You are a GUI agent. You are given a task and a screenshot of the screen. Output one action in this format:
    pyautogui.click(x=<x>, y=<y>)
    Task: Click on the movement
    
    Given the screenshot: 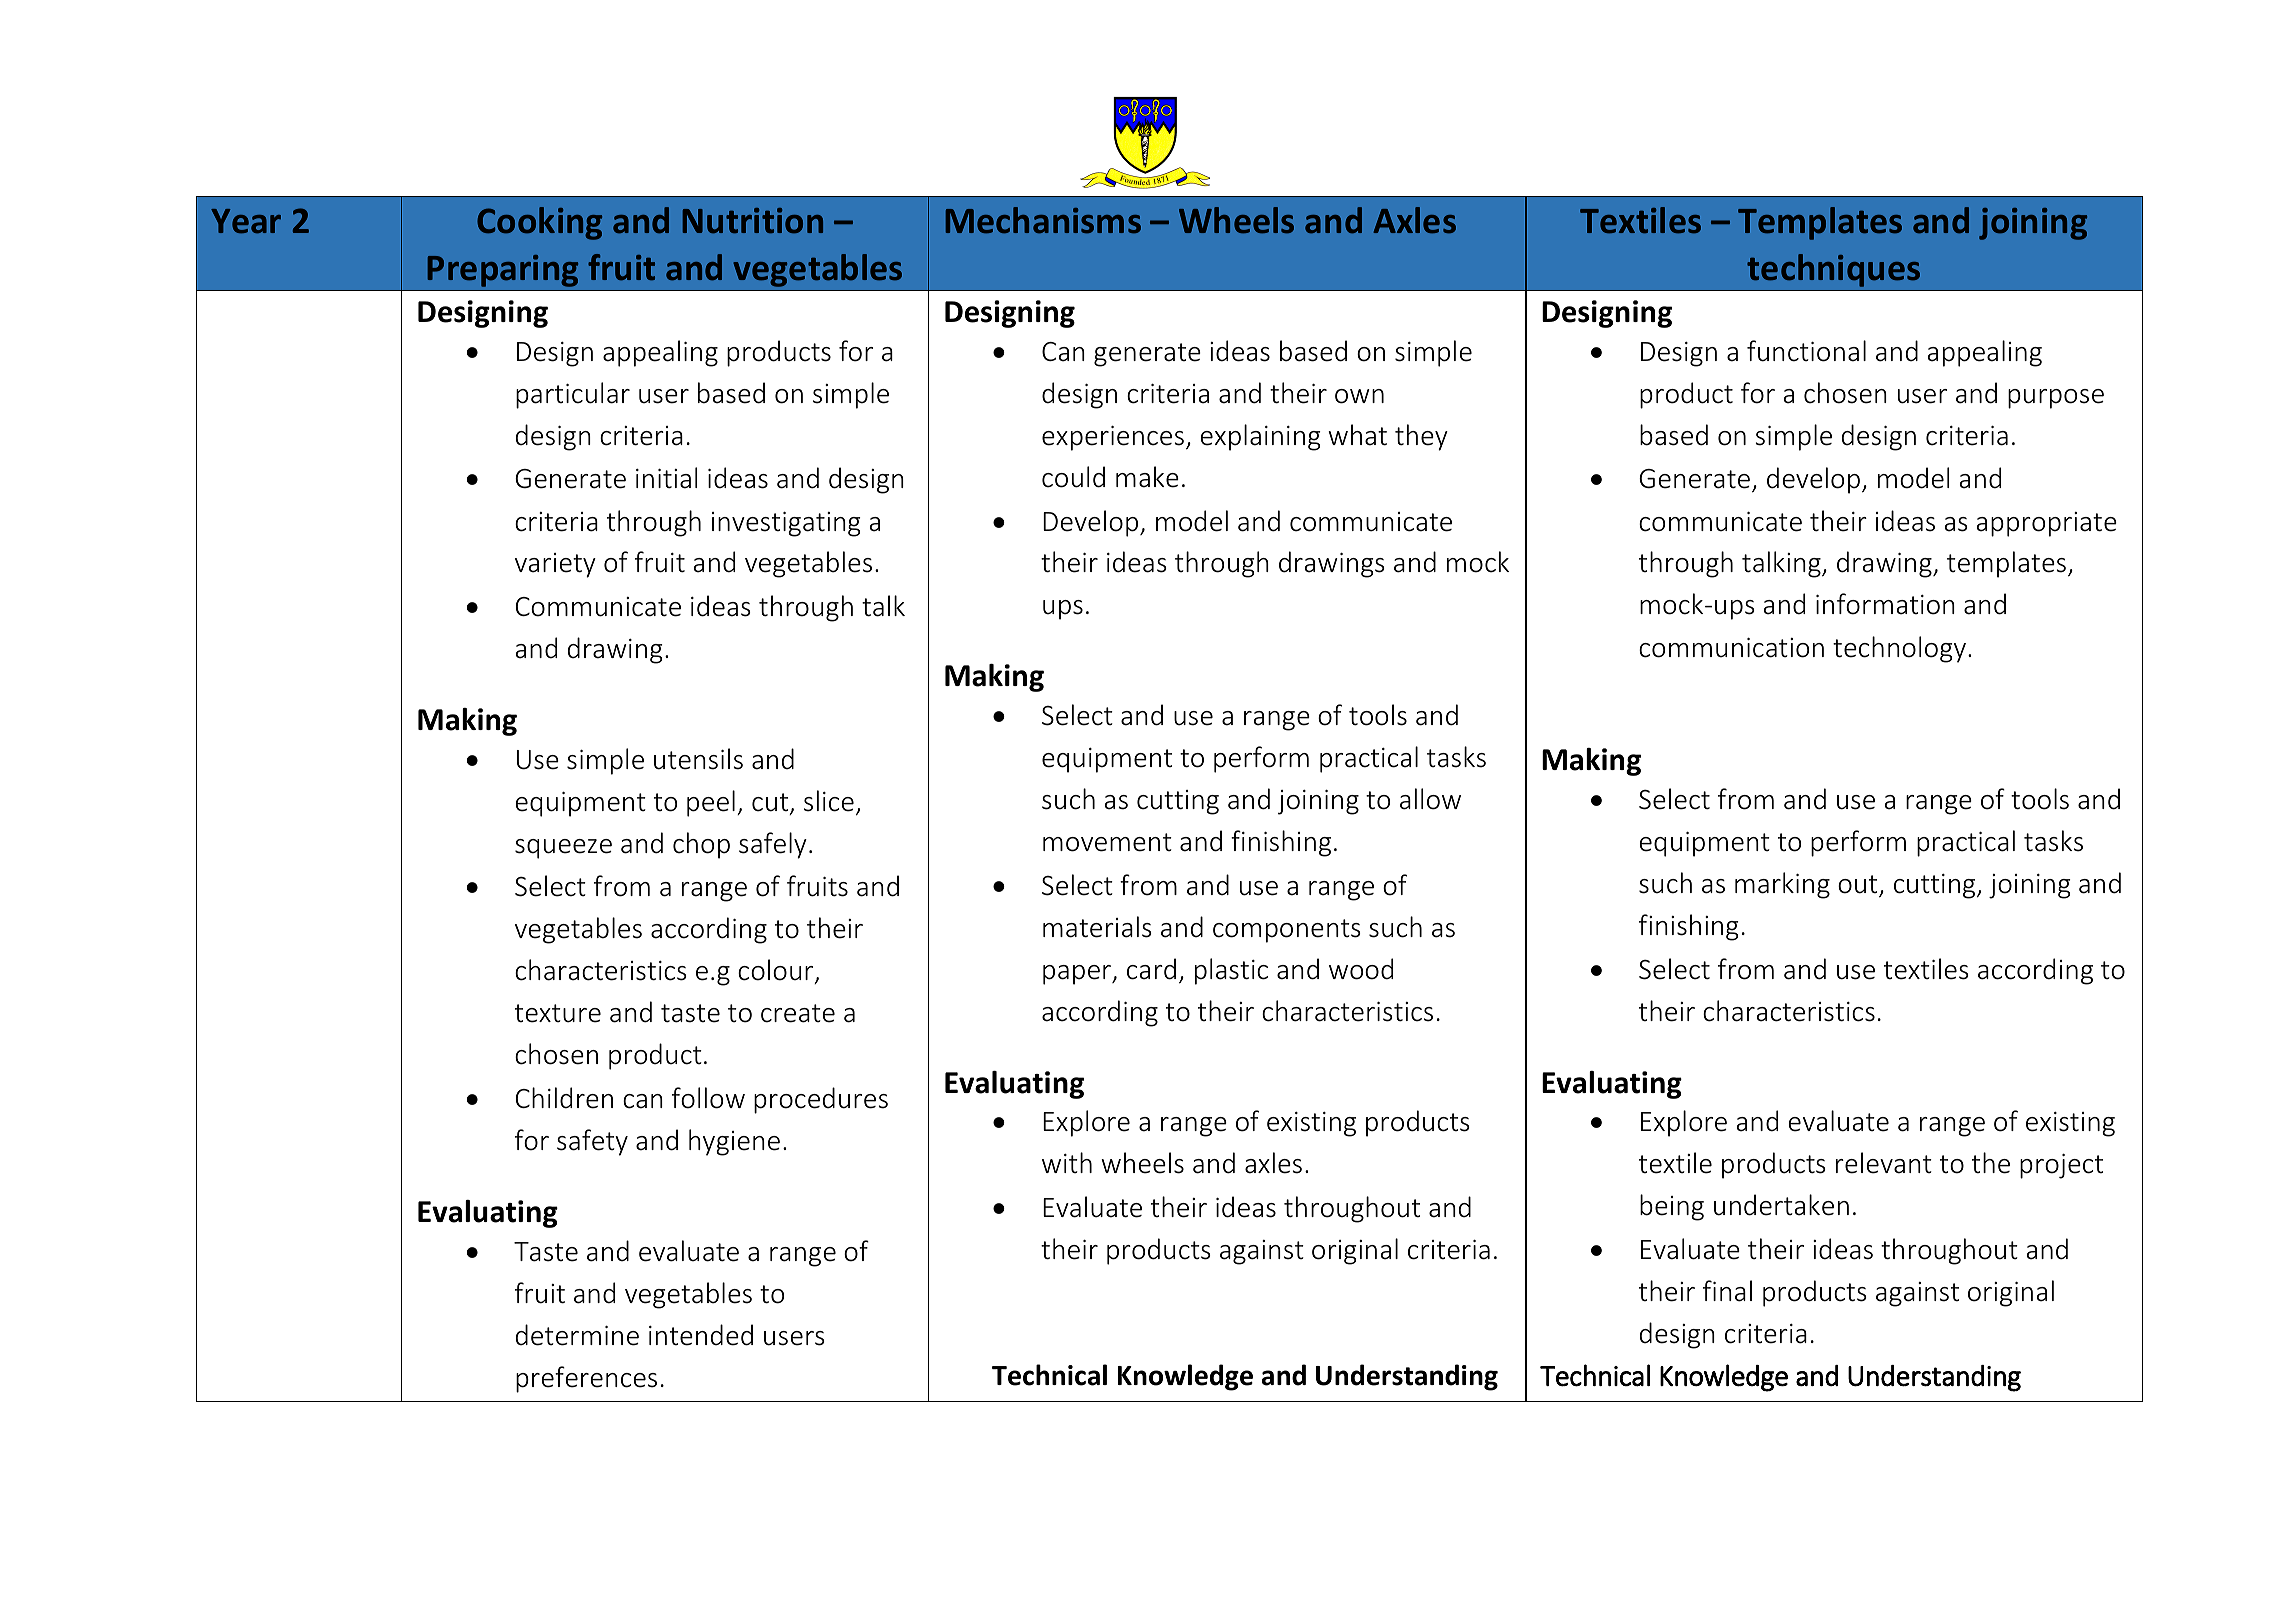 What is the action you would take?
    pyautogui.click(x=1107, y=842)
